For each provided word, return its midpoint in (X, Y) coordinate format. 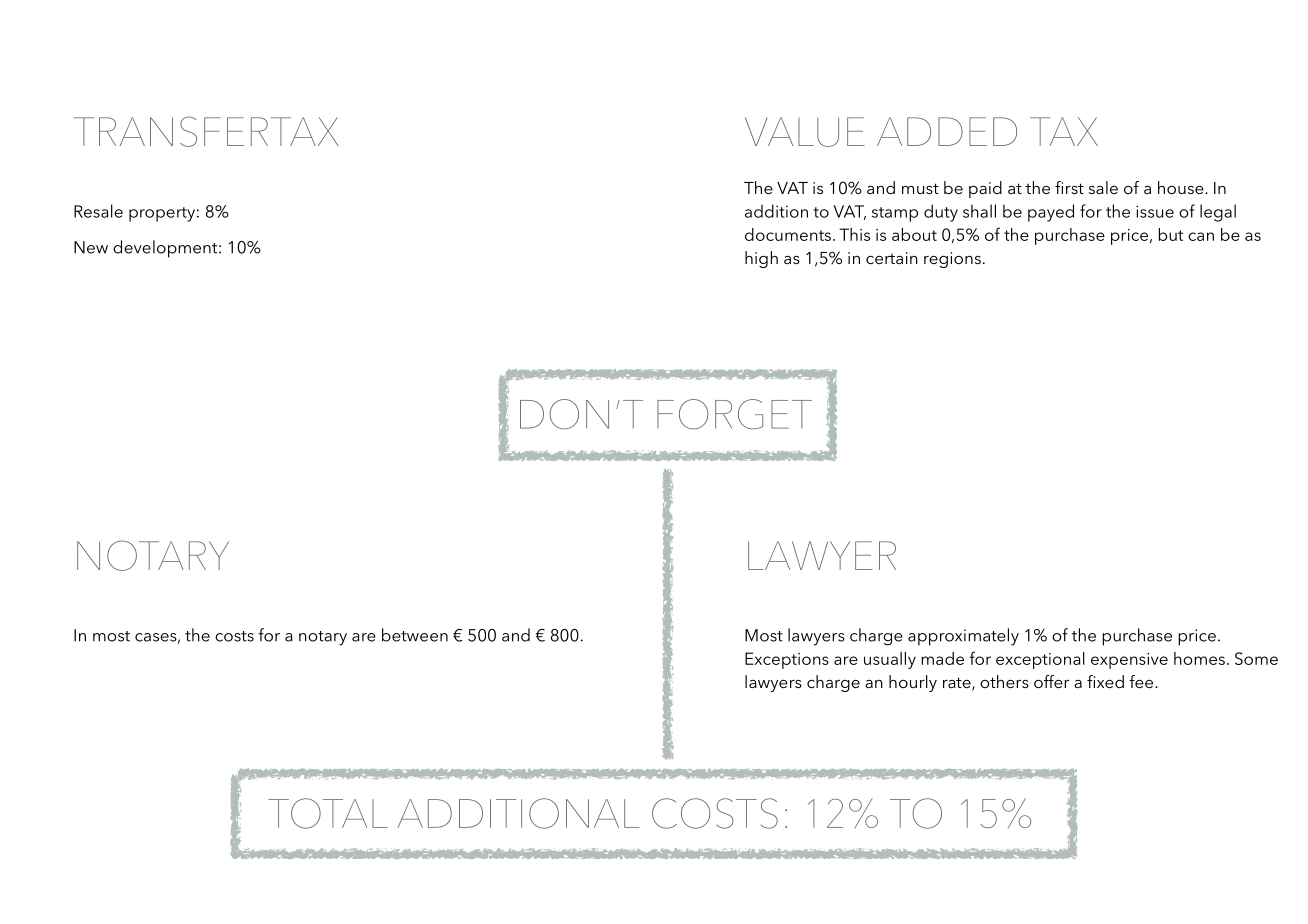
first (1069, 187)
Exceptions (787, 660)
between (415, 635)
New (91, 247)
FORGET (734, 414)
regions (952, 260)
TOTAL (328, 813)
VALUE (805, 132)
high (761, 259)
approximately (963, 637)
